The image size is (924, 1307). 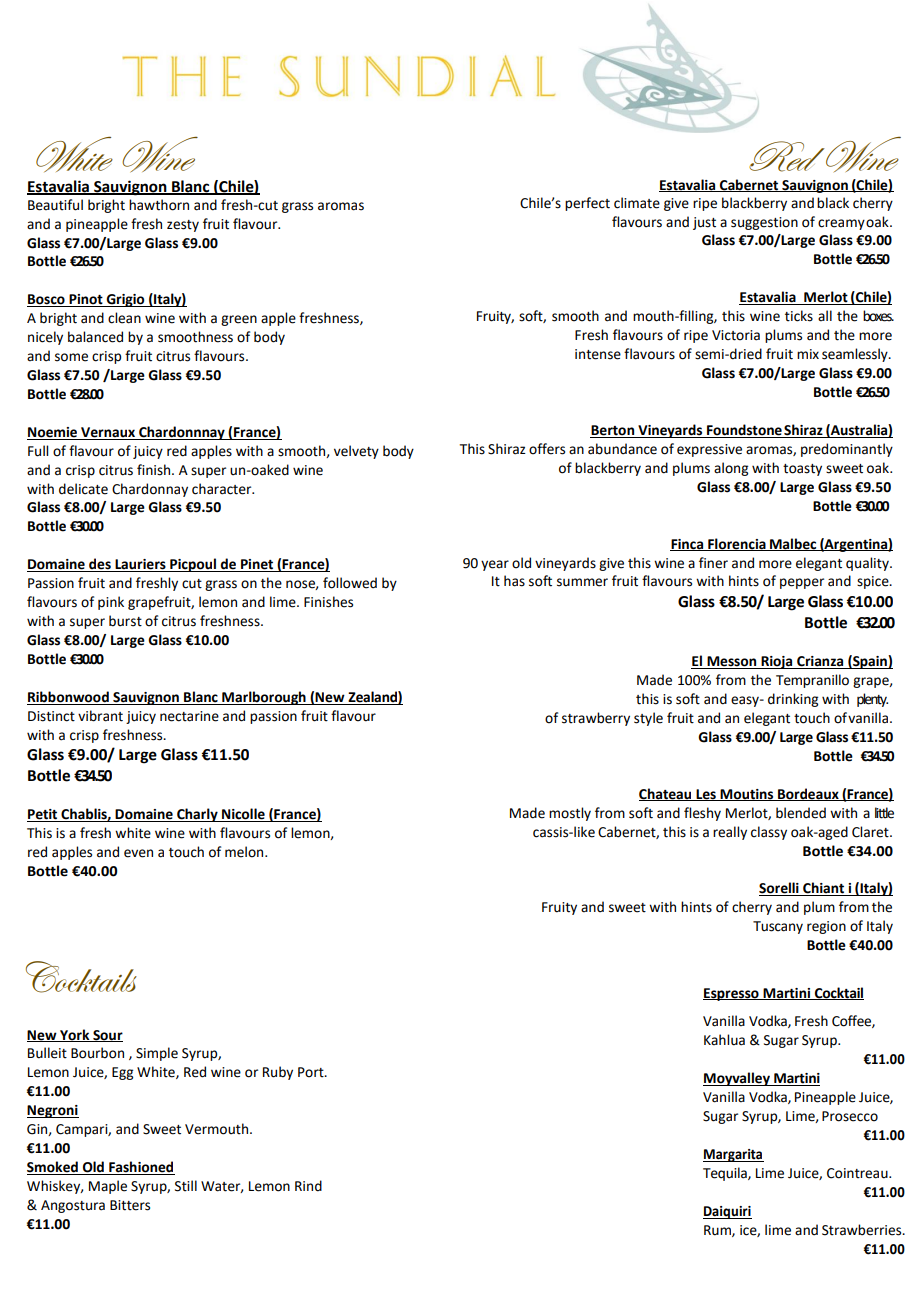 I want to click on Sour, so click(x=107, y=1036).
